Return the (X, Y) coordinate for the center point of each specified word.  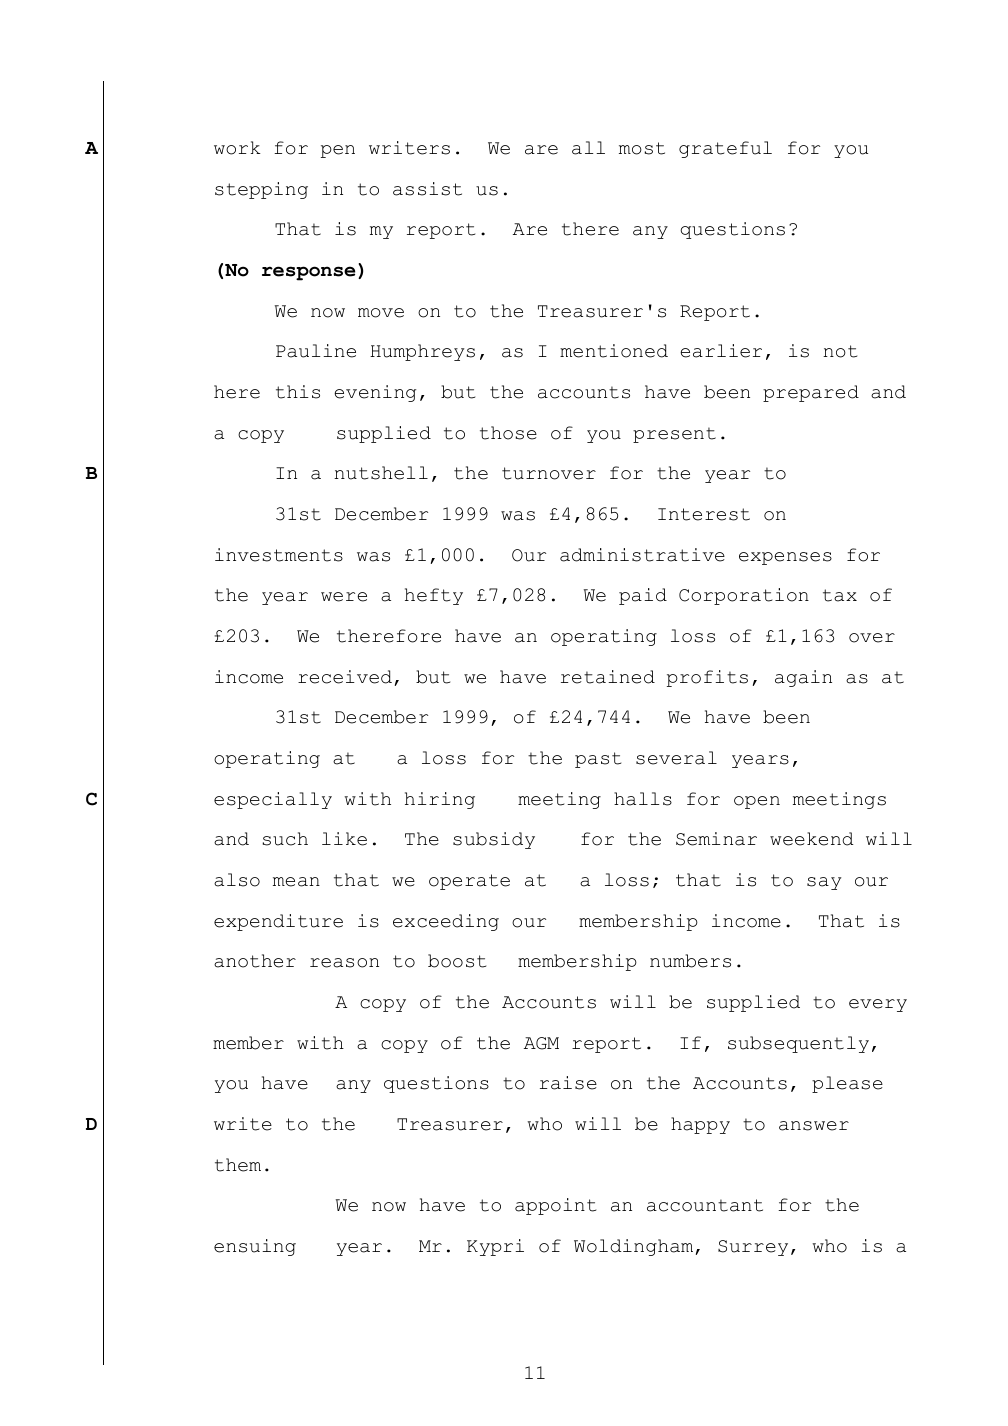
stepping (261, 190)
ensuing (255, 1247)
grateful (725, 149)
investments (279, 555)
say (824, 883)
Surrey (753, 1248)
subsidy (494, 840)
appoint (555, 1206)
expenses (785, 558)
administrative (642, 555)
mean (296, 882)
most (642, 148)
